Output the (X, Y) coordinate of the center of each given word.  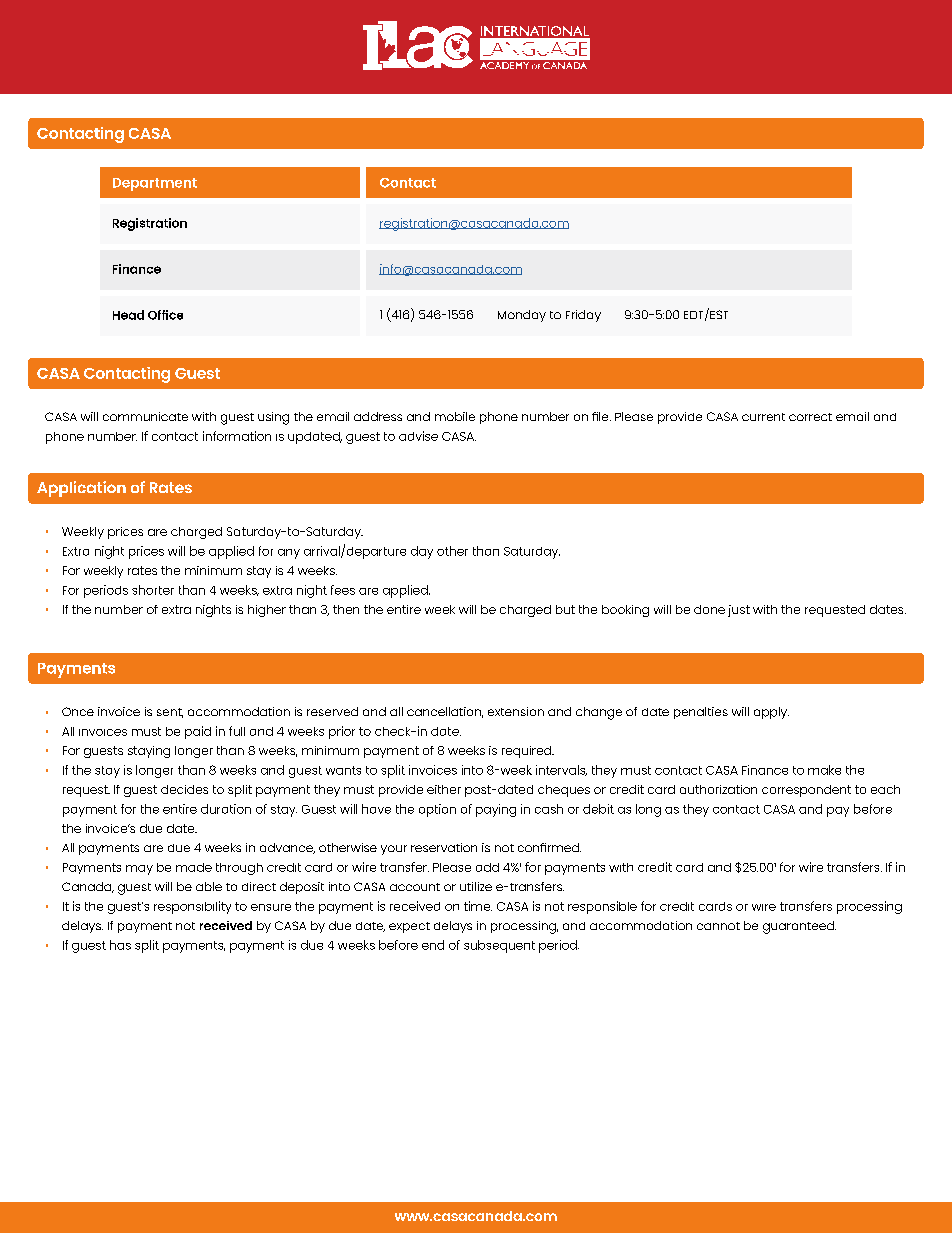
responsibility (192, 907)
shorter (153, 590)
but (565, 609)
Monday (522, 316)
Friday (583, 316)
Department (155, 184)
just (739, 611)
